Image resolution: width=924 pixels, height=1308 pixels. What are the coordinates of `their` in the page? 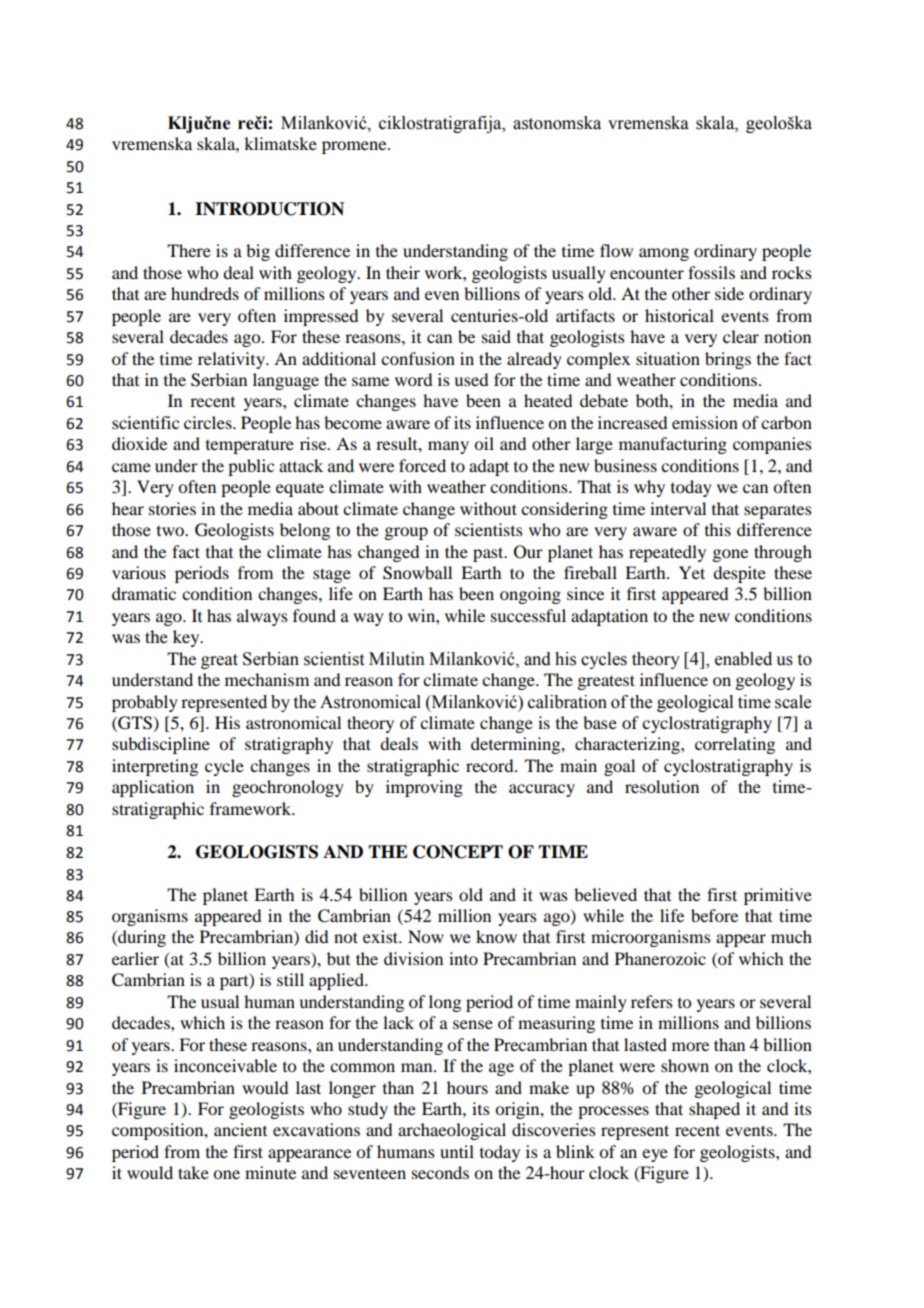 It's located at (403, 272).
